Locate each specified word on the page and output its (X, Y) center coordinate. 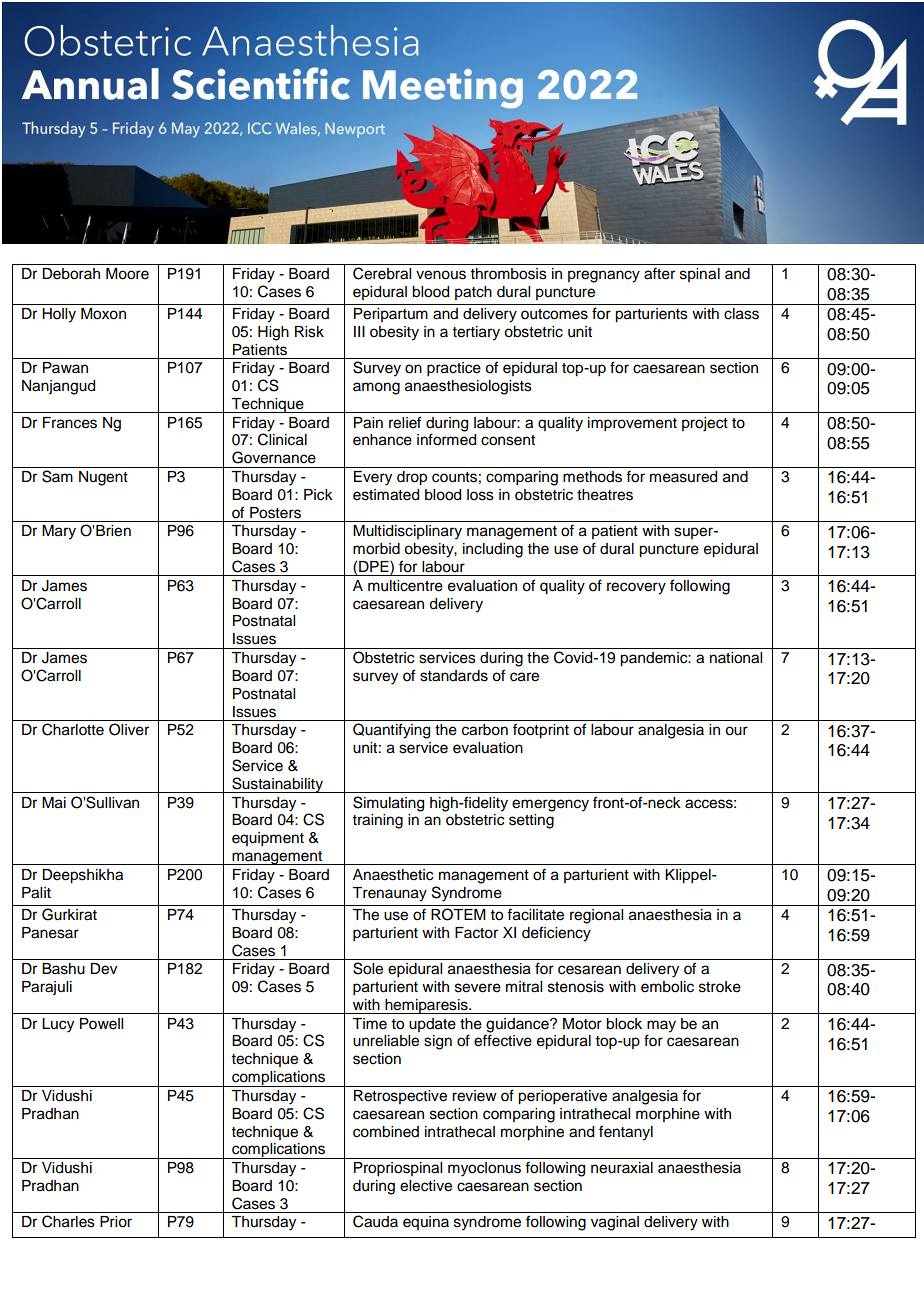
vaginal (615, 1223)
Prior (116, 1222)
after (659, 273)
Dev (103, 969)
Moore (127, 274)
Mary (59, 532)
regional (596, 916)
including (493, 550)
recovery (636, 588)
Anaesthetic (393, 875)
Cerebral (382, 273)
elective (426, 1186)
